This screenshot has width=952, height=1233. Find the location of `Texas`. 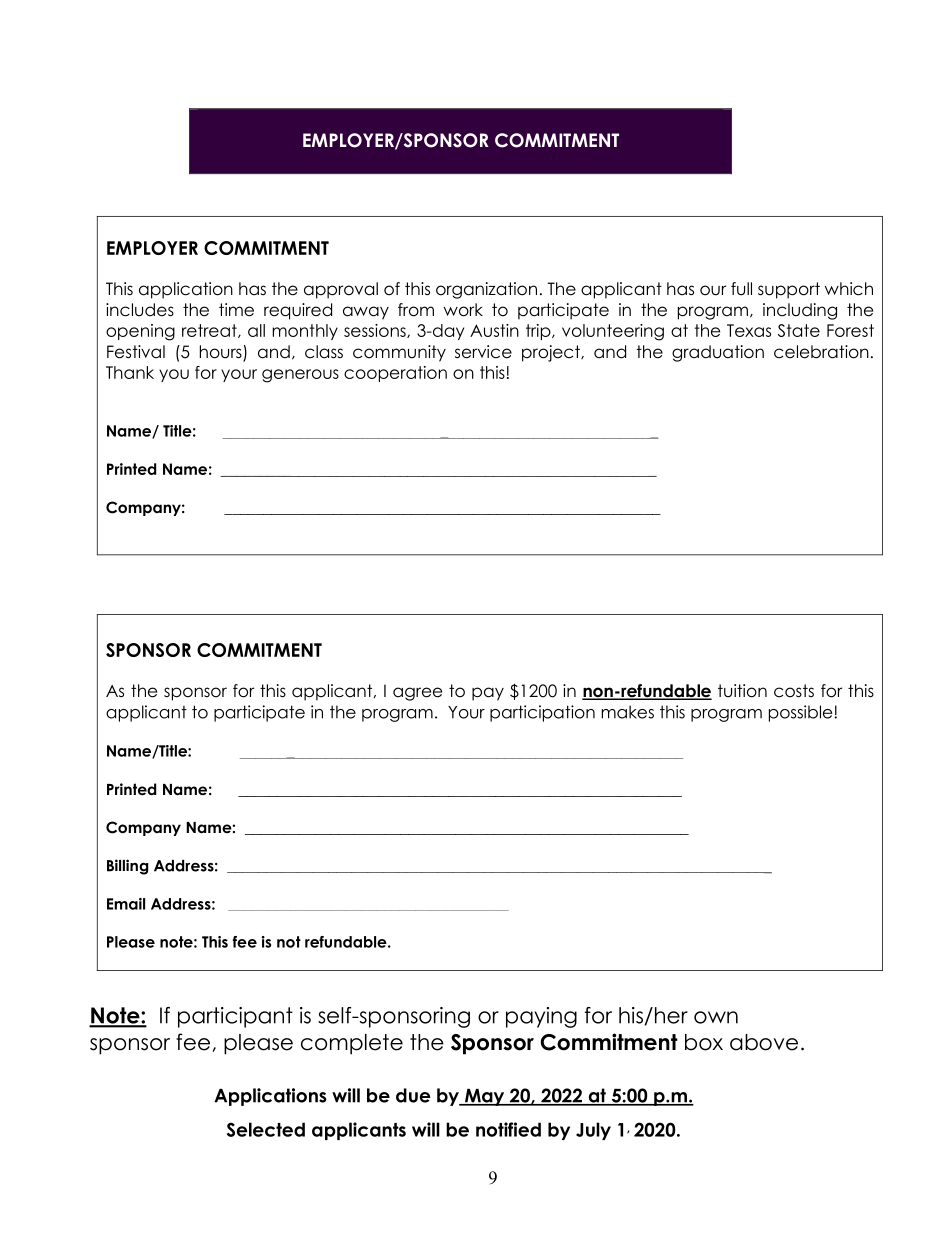

Texas is located at coordinates (749, 330).
